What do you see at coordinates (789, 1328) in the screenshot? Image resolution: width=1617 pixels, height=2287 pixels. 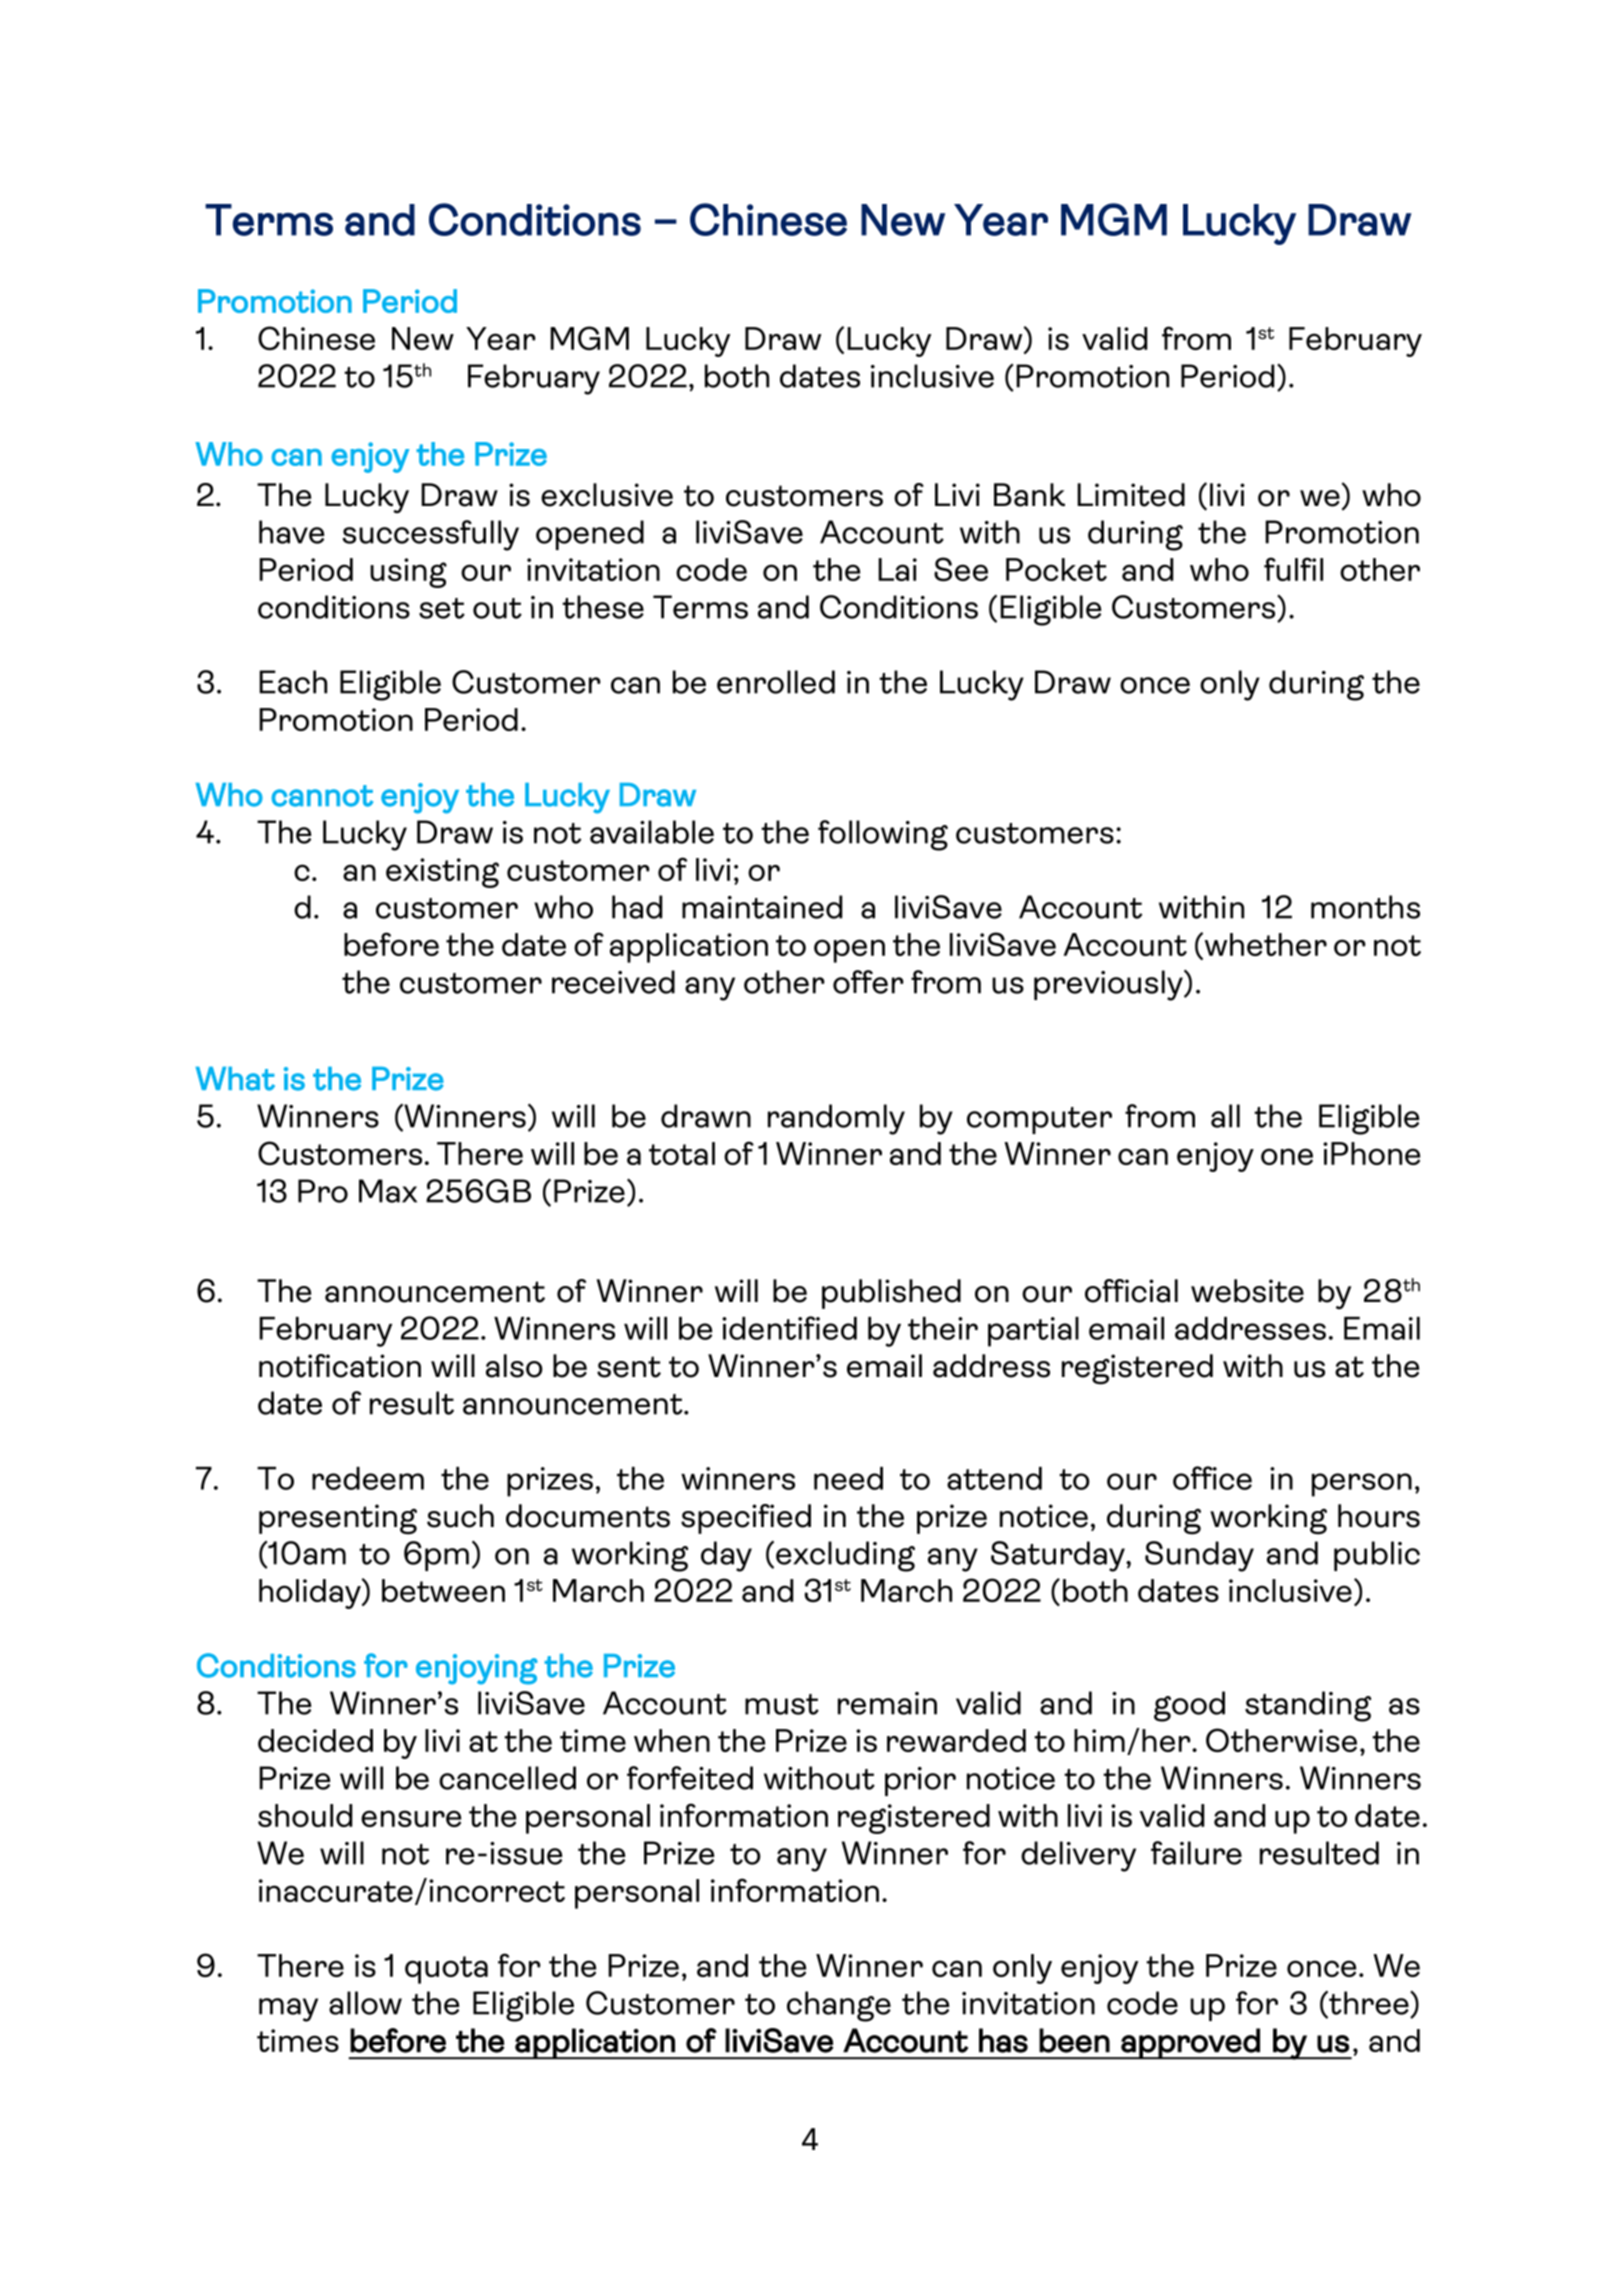 I see `identified` at bounding box center [789, 1328].
